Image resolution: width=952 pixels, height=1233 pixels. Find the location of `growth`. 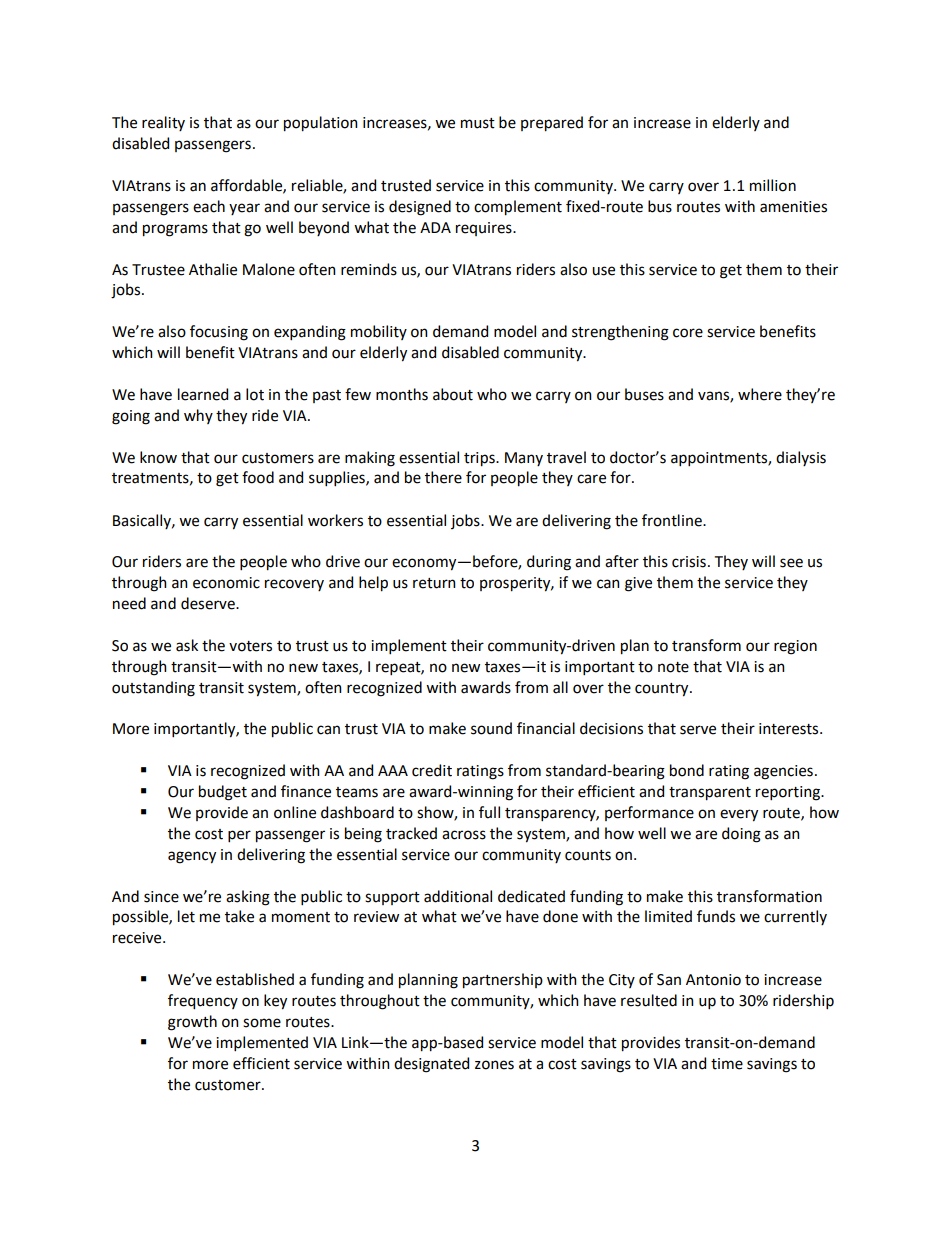

growth is located at coordinates (192, 1023).
